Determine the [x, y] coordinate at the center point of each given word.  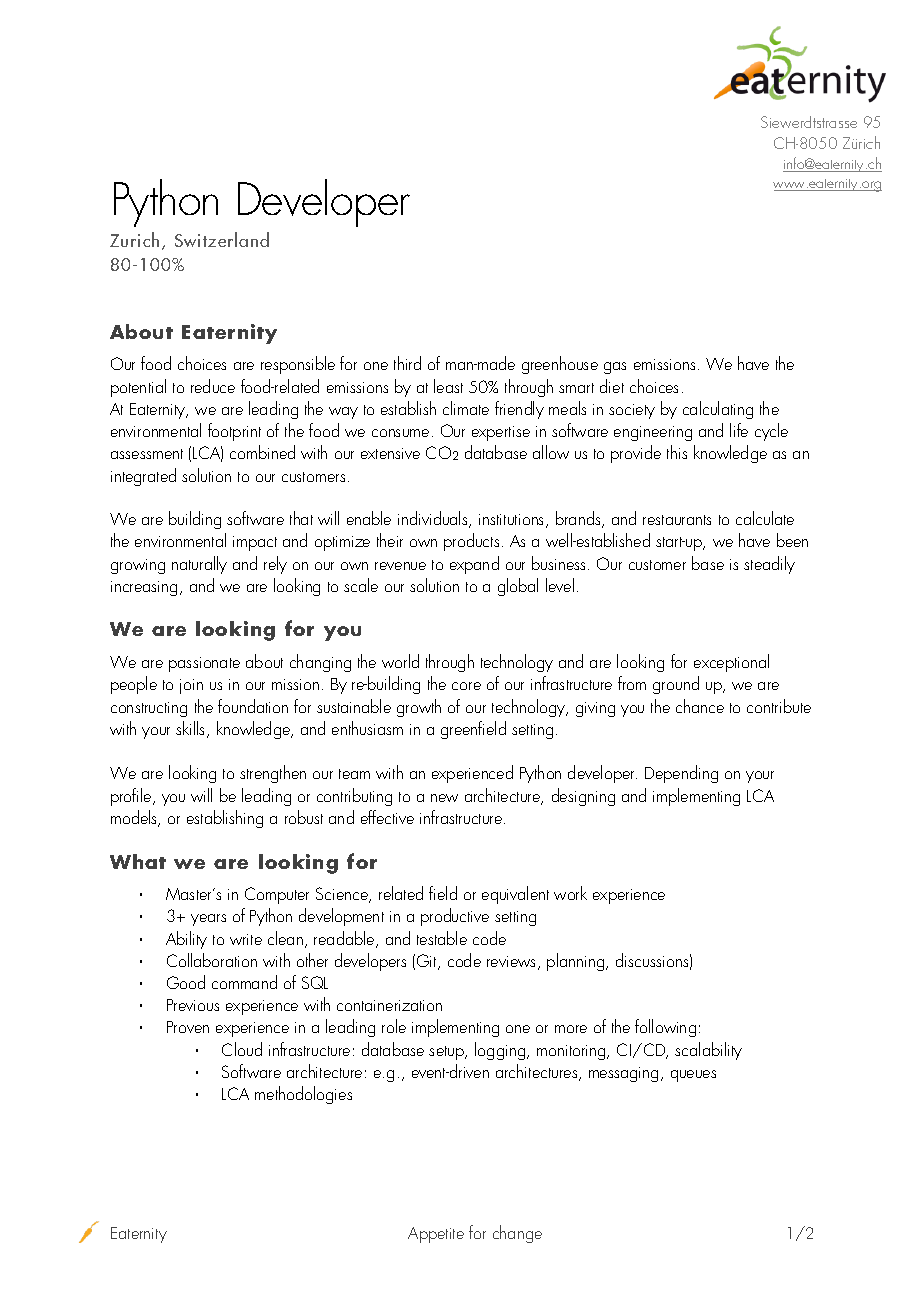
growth [419, 708]
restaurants [677, 520]
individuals [434, 519]
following [665, 1028]
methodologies [303, 1095]
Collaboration [212, 960]
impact [255, 543]
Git [428, 962]
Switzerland [222, 239]
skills [192, 729]
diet [612, 386]
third [407, 363]
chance [700, 706]
